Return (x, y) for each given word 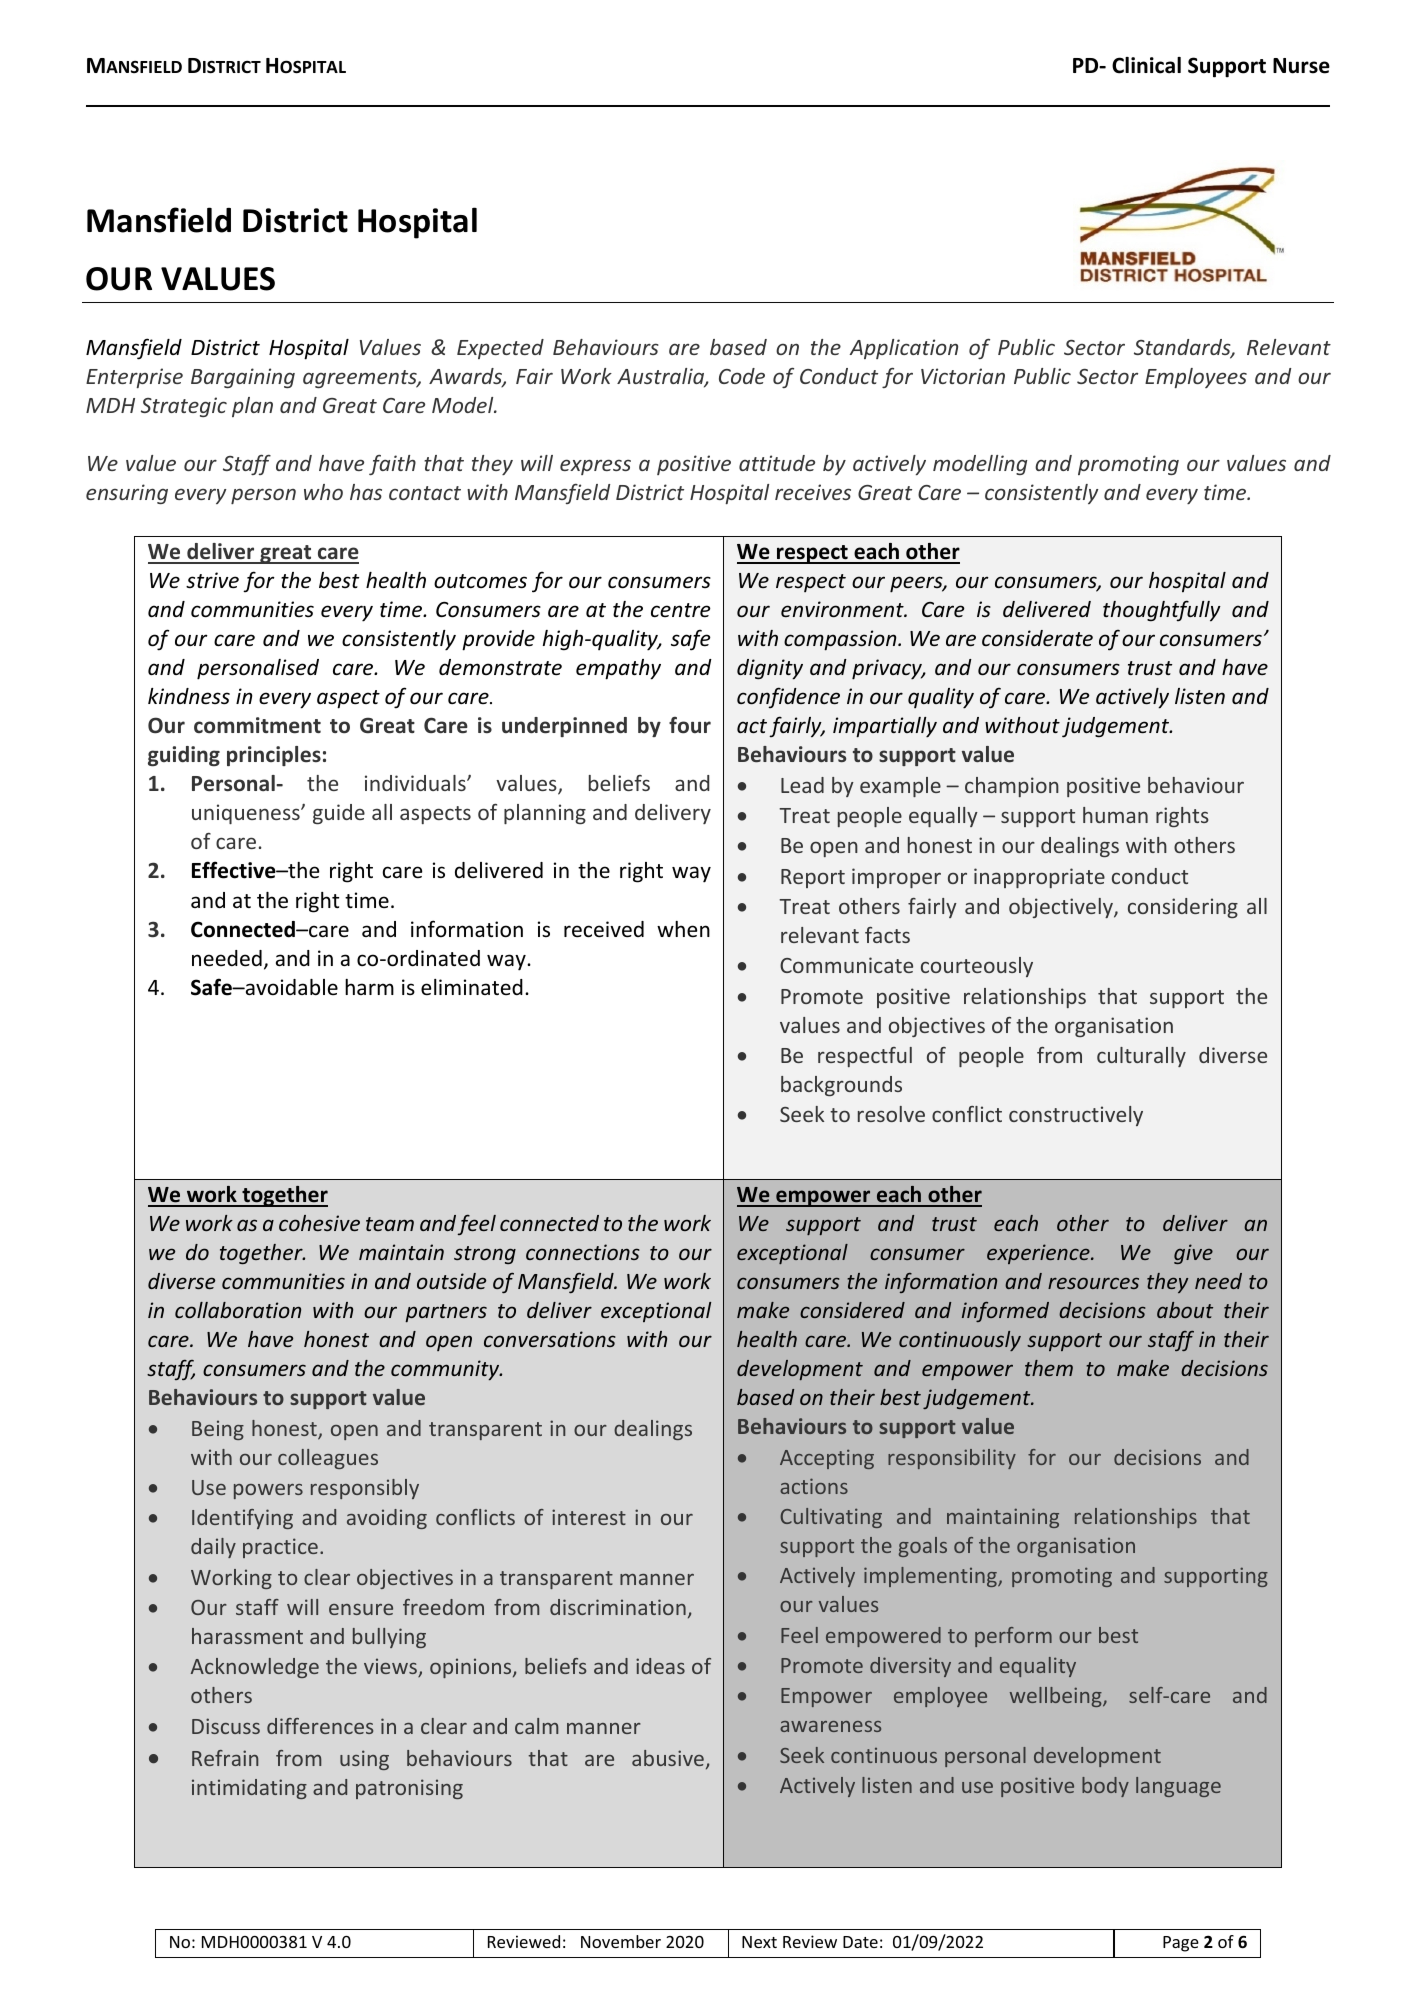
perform (1013, 1637)
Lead (802, 785)
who (323, 492)
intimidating (249, 1789)
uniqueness (247, 814)
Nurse (1301, 66)
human (1115, 815)
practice (280, 1548)
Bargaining (243, 378)
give (1193, 1254)
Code (742, 376)
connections (583, 1252)
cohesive (319, 1223)
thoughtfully (1162, 611)
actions (814, 1486)
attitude (777, 463)
